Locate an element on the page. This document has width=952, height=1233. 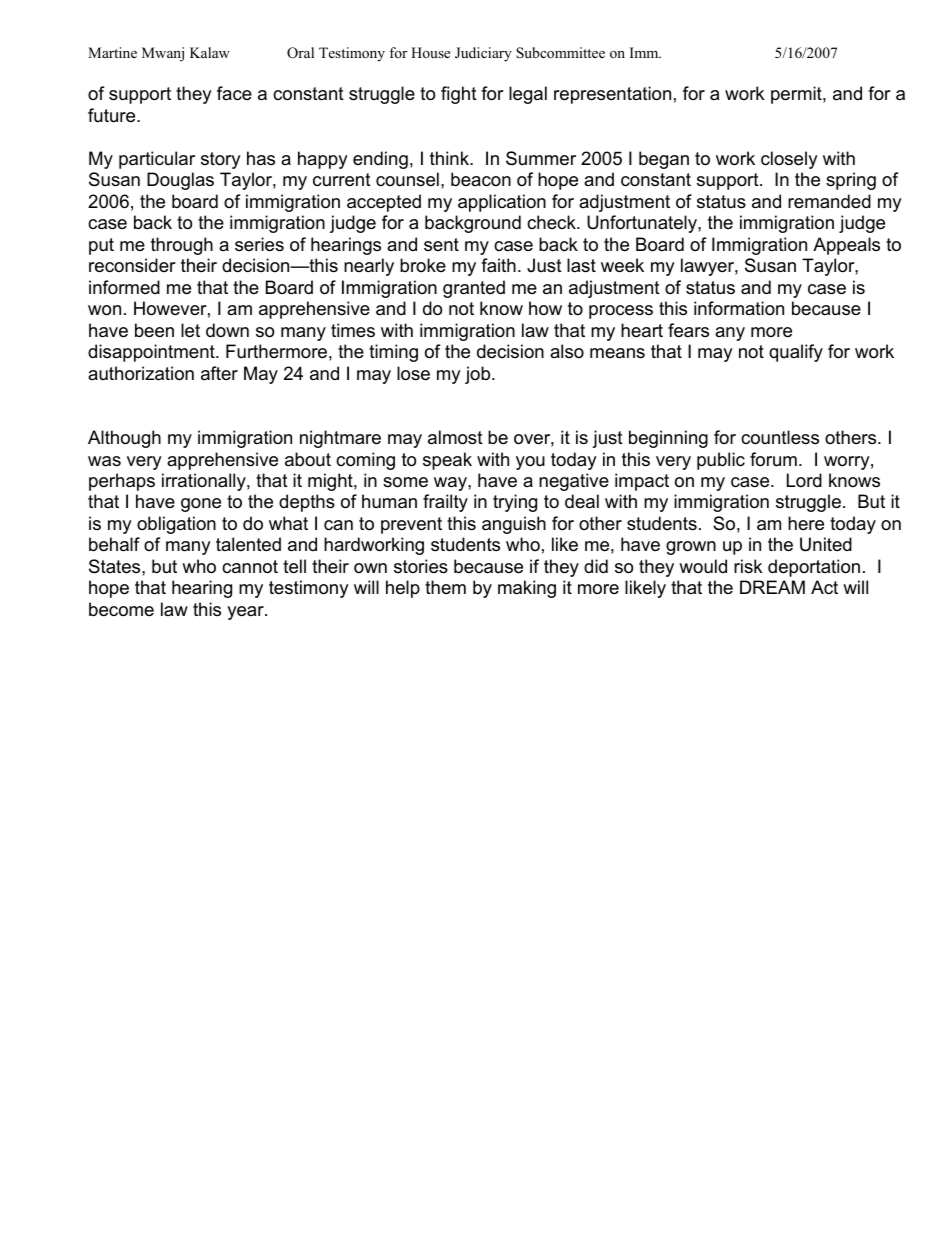
Subcommittee is located at coordinates (560, 53).
